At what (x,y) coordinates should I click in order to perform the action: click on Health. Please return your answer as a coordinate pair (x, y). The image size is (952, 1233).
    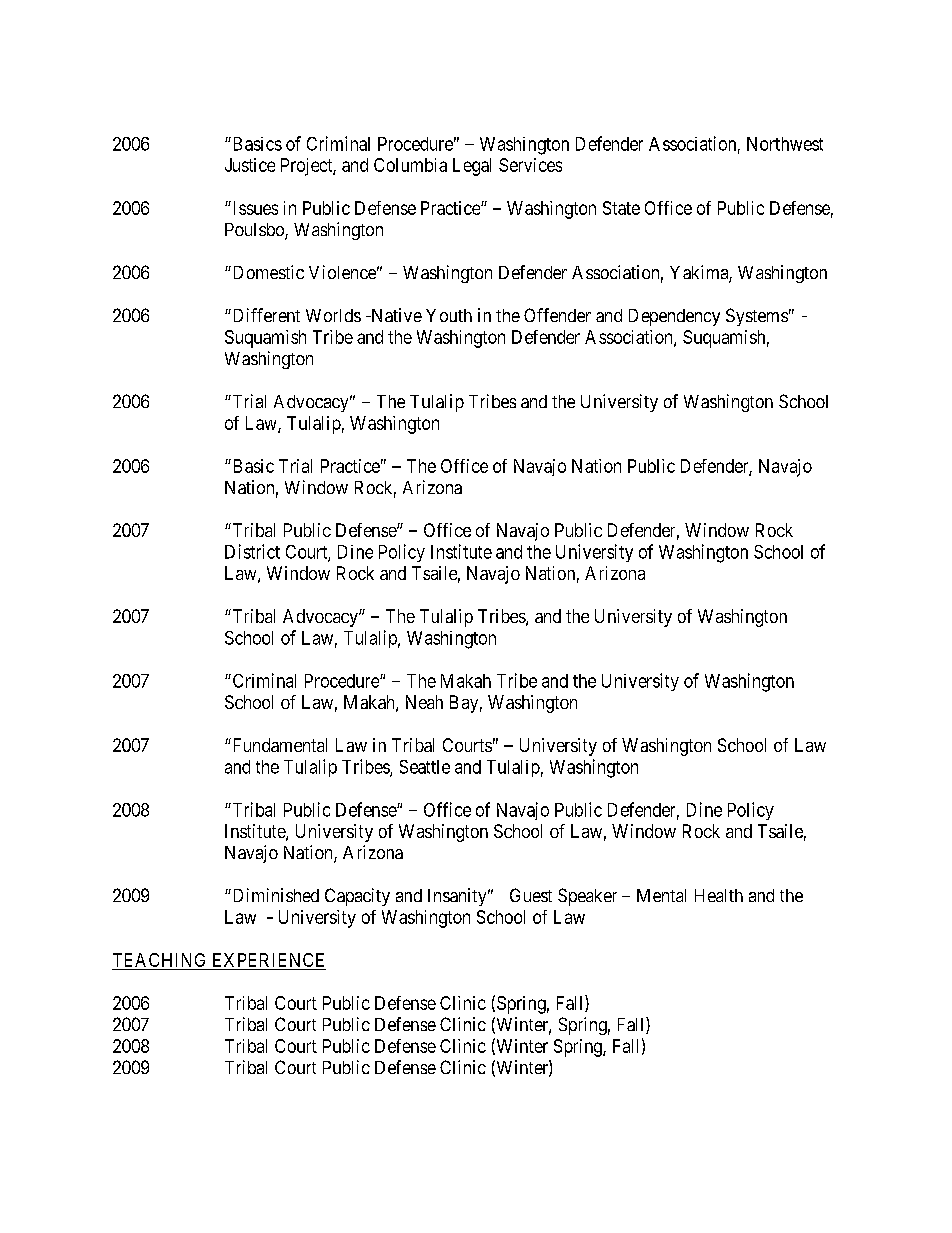
    Looking at the image, I should click on (719, 895).
